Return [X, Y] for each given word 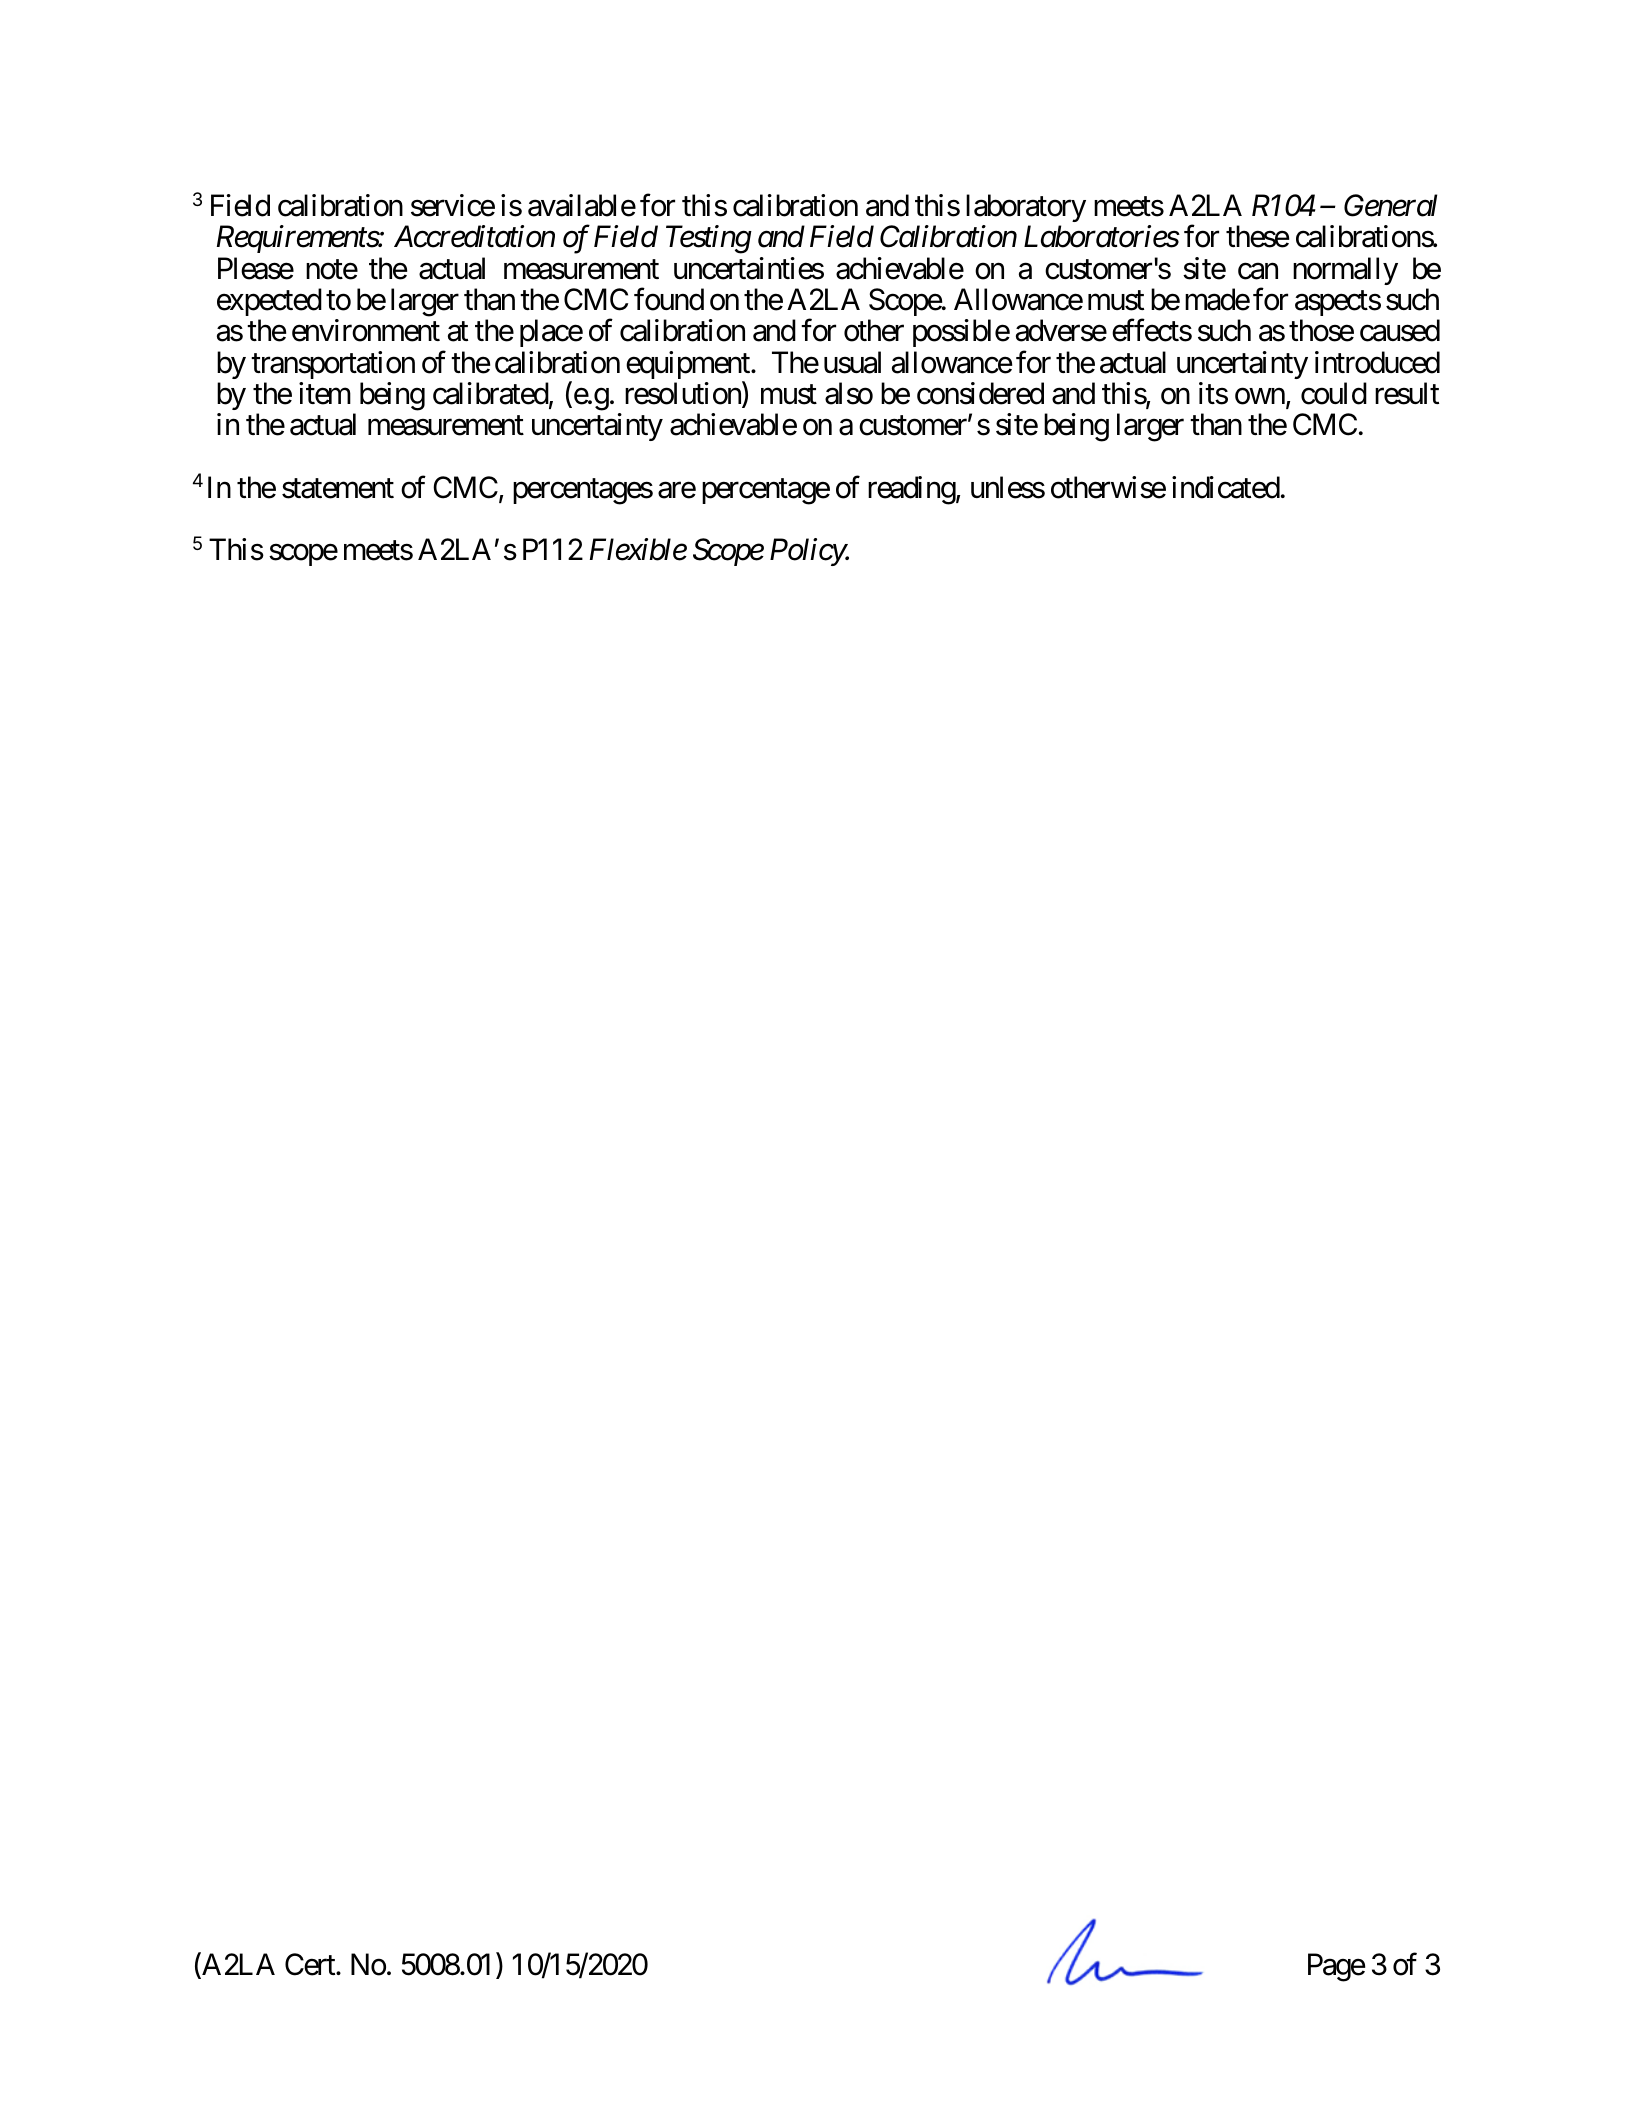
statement [338, 489]
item [325, 393]
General [1390, 205]
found [669, 299]
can [1258, 271]
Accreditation [474, 236]
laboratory [1026, 210]
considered [980, 393]
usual [852, 362]
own [1260, 396]
